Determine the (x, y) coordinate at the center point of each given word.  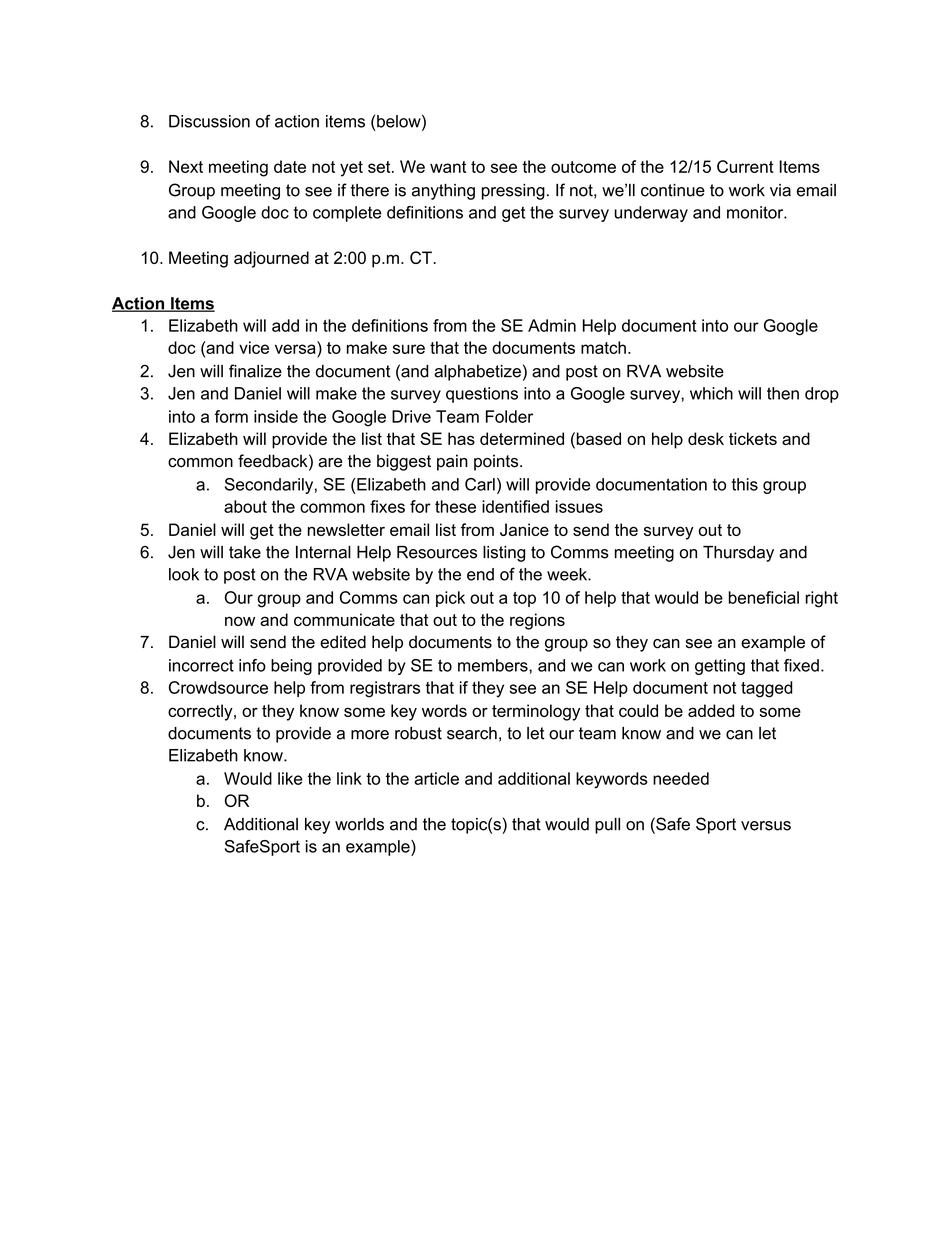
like (290, 778)
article (436, 778)
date (290, 166)
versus (766, 826)
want (448, 167)
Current (745, 166)
